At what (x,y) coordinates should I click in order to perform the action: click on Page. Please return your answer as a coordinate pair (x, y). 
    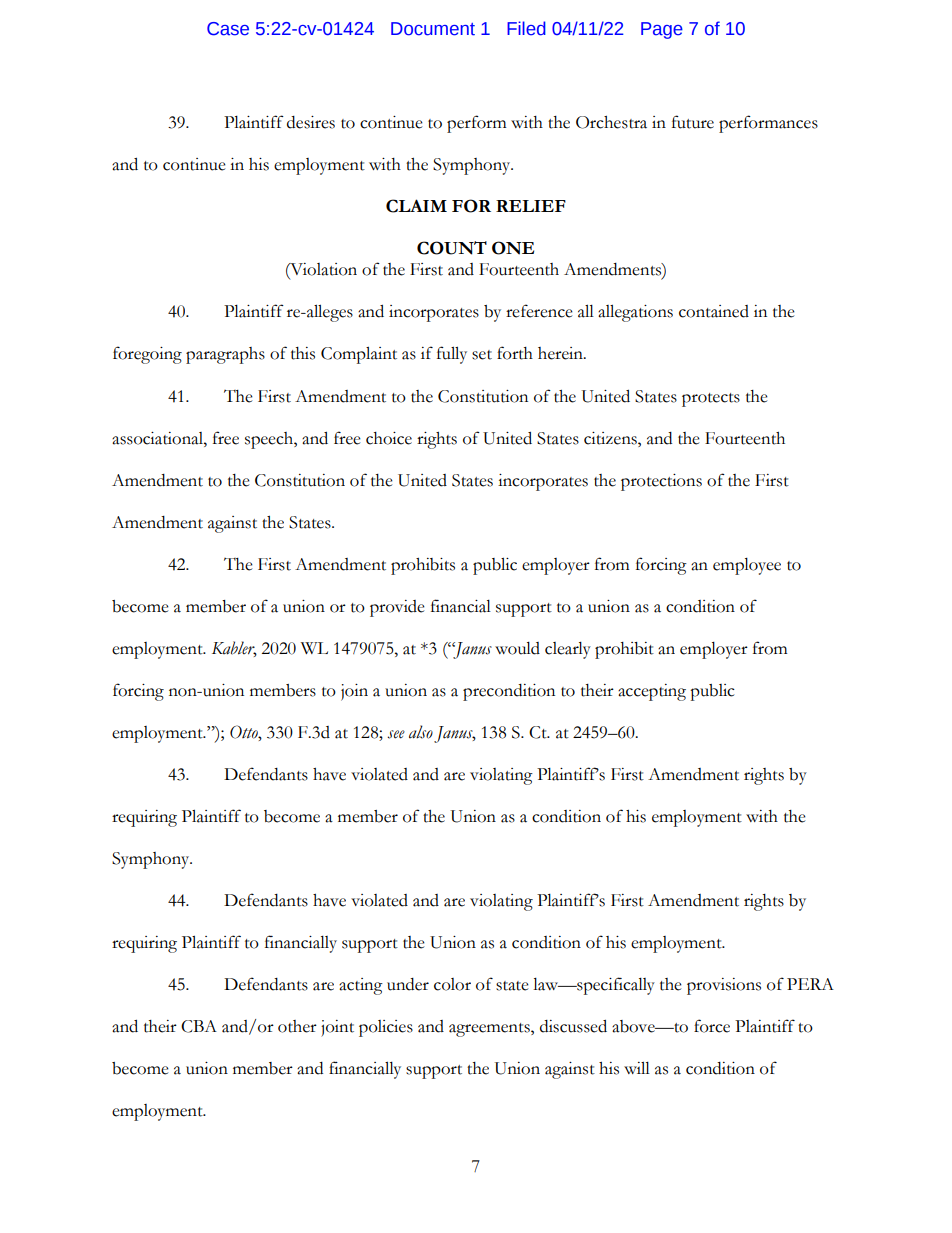
    Looking at the image, I should click on (662, 30).
